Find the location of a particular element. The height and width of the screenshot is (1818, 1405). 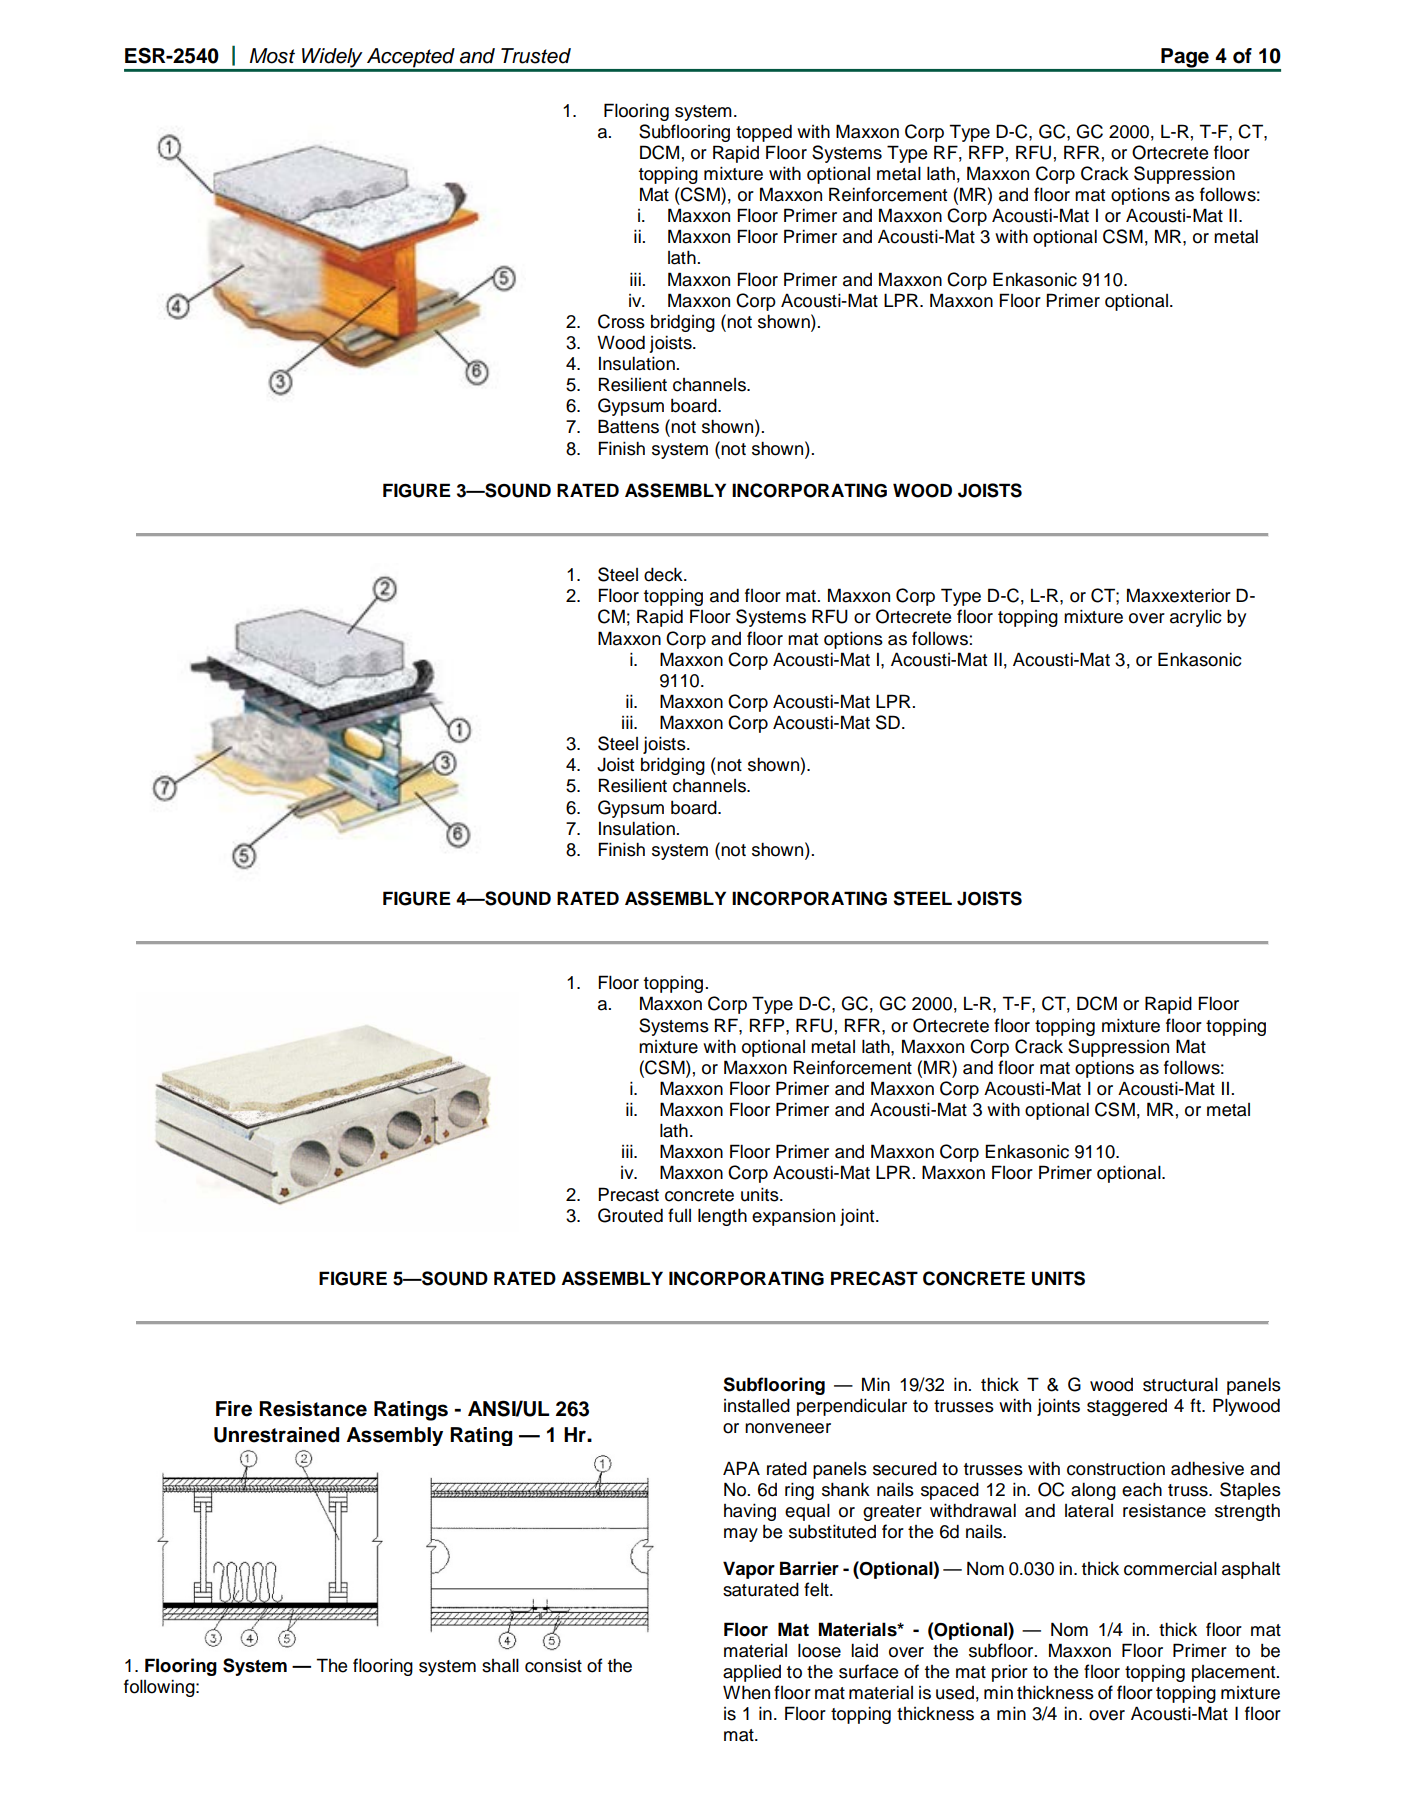

shall is located at coordinates (500, 1665).
